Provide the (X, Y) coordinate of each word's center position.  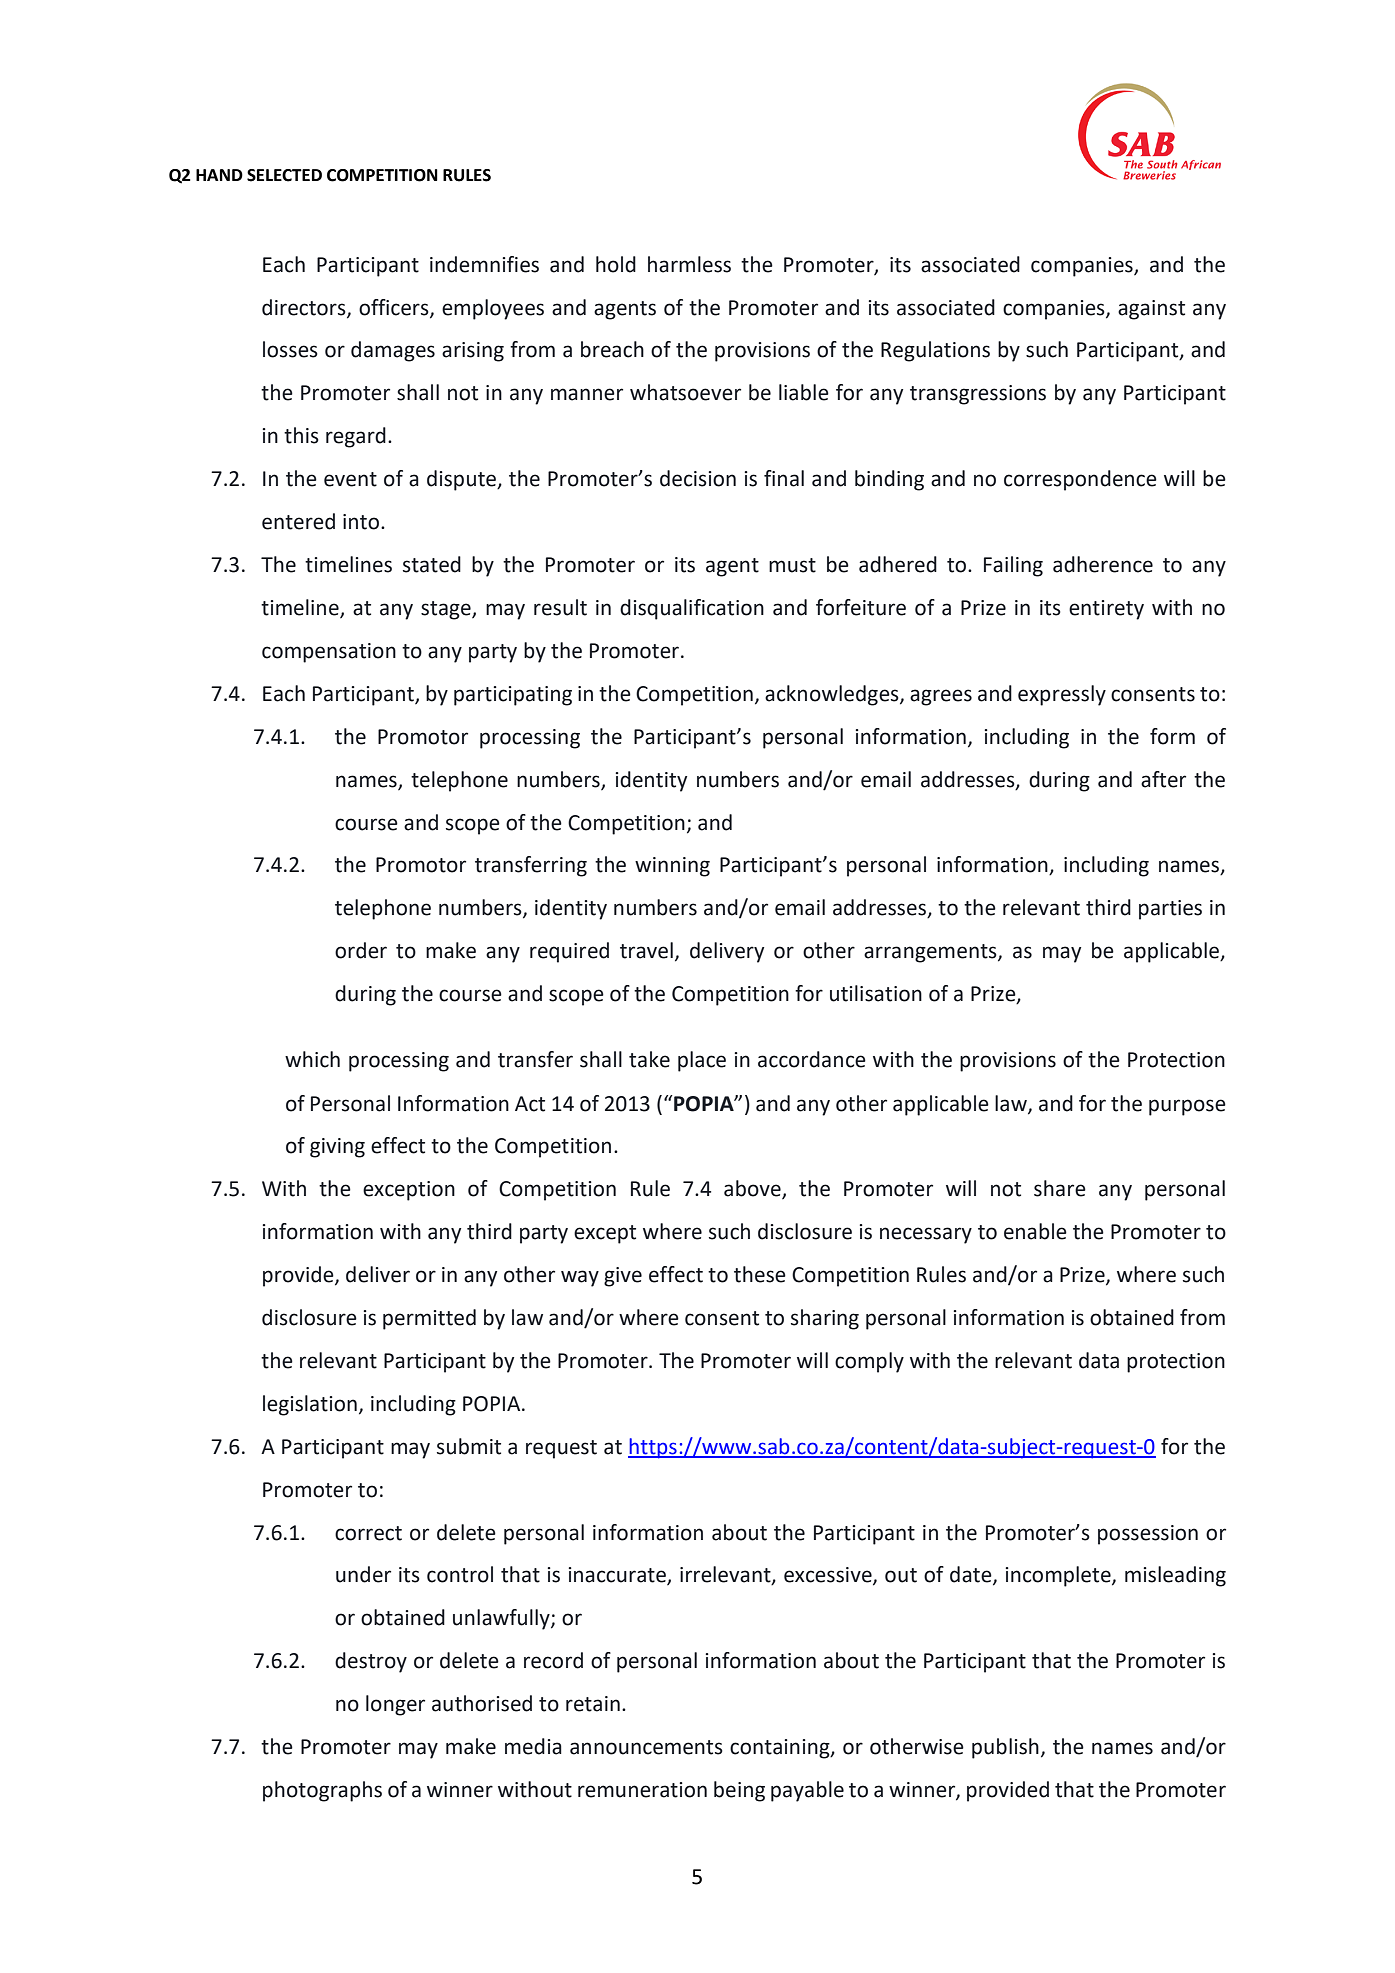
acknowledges (833, 695)
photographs (322, 1791)
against (1151, 310)
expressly (1062, 695)
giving (337, 1148)
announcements (646, 1747)
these (760, 1274)
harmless (689, 264)
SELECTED (284, 175)
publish (1005, 1748)
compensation (329, 653)
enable (1035, 1231)
